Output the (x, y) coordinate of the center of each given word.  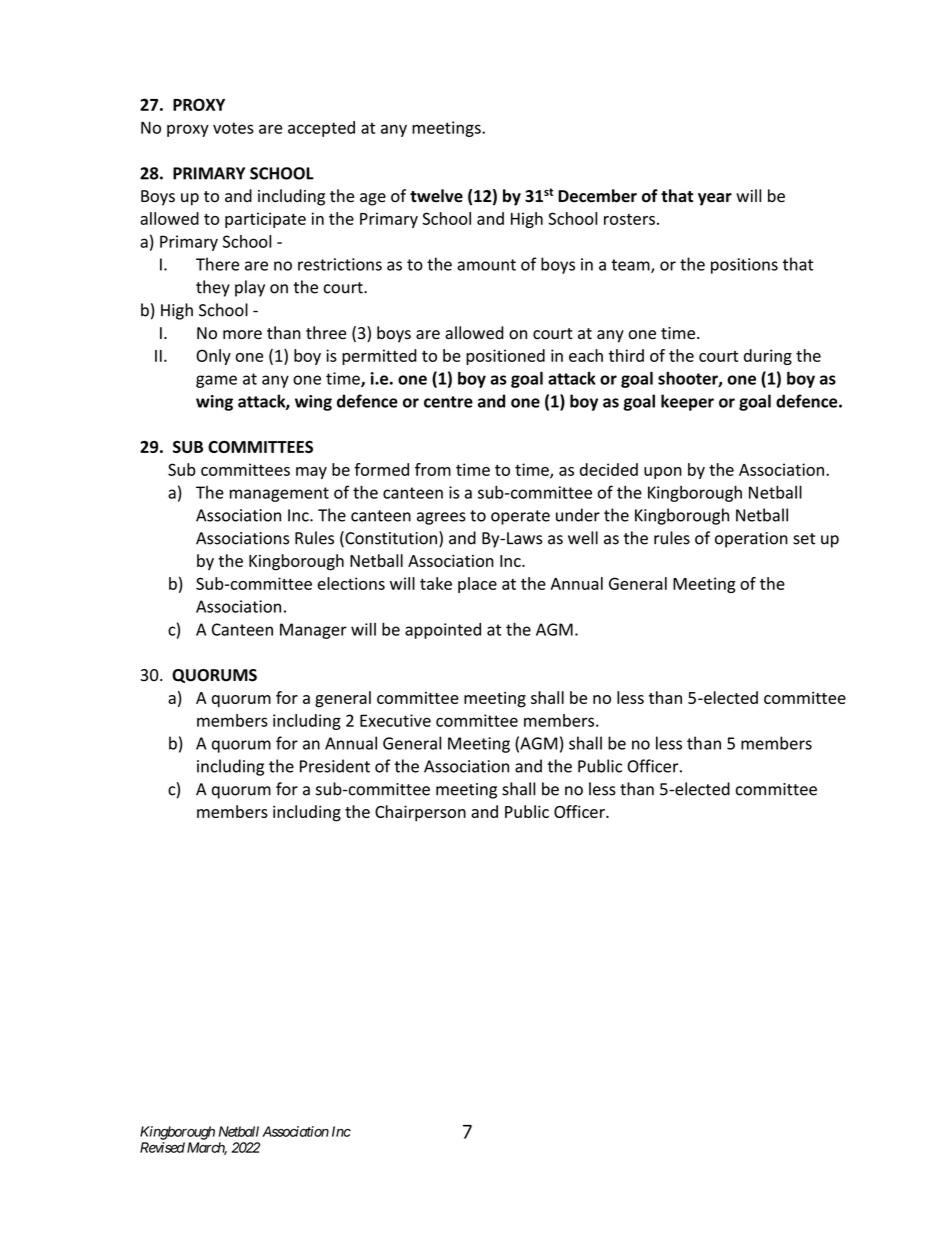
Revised (162, 1147)
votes (233, 128)
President (335, 766)
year (715, 199)
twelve (436, 196)
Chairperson (420, 813)
